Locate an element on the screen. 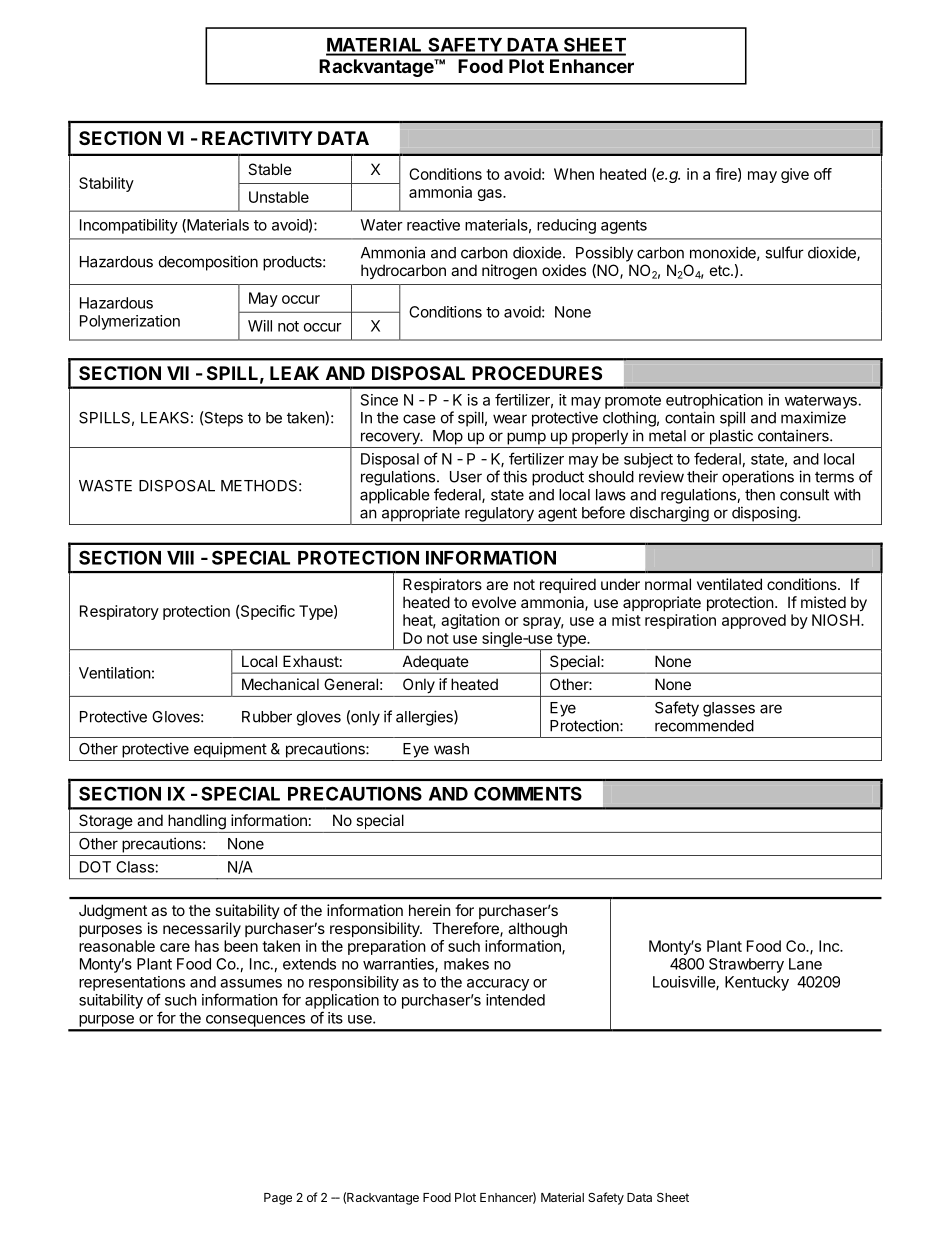 Image resolution: width=952 pixels, height=1233 pixels. then is located at coordinates (760, 495).
